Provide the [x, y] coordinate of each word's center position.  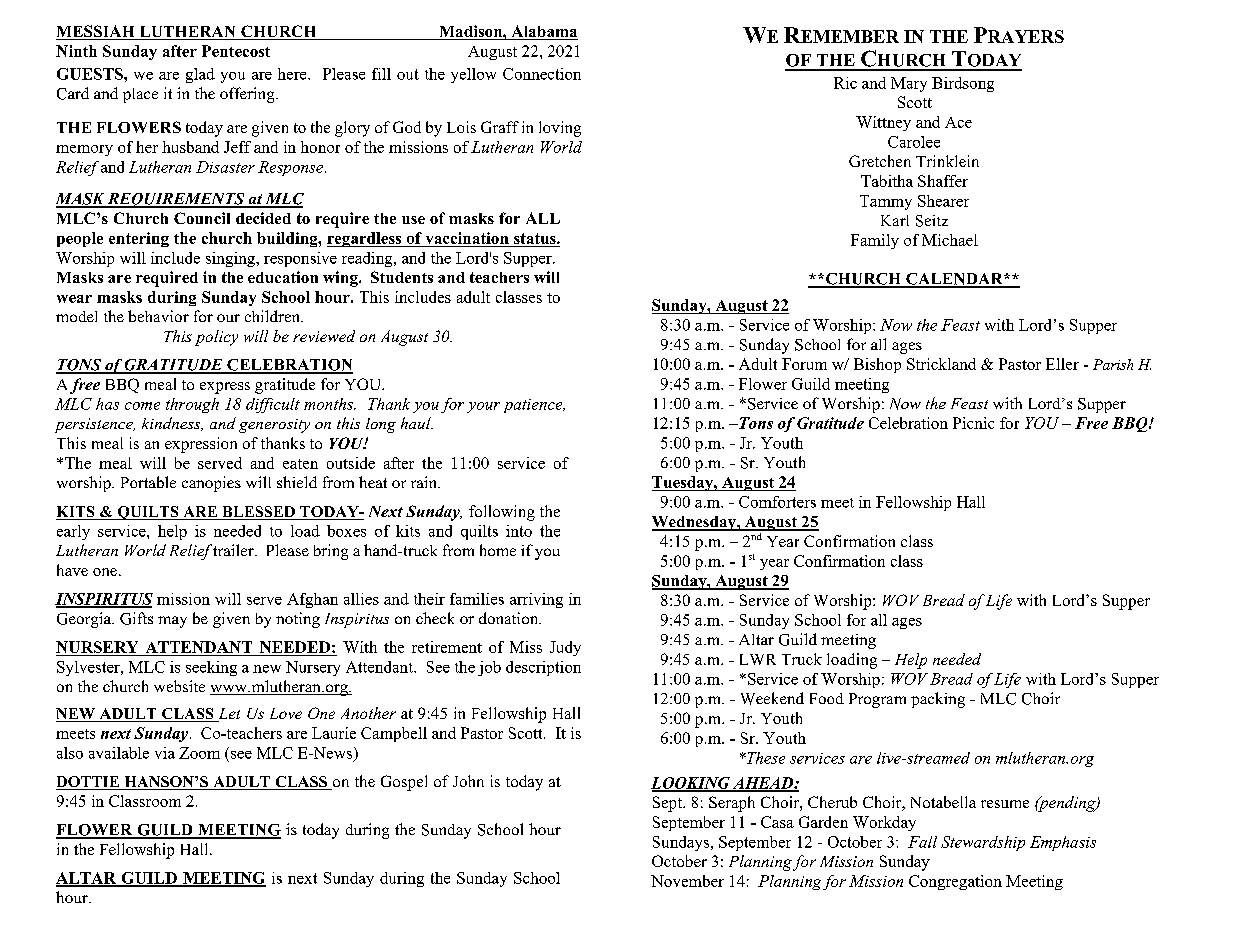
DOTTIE [88, 783]
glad [200, 75]
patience [534, 406]
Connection [542, 74]
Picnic [973, 423]
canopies [211, 484]
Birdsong [963, 84]
